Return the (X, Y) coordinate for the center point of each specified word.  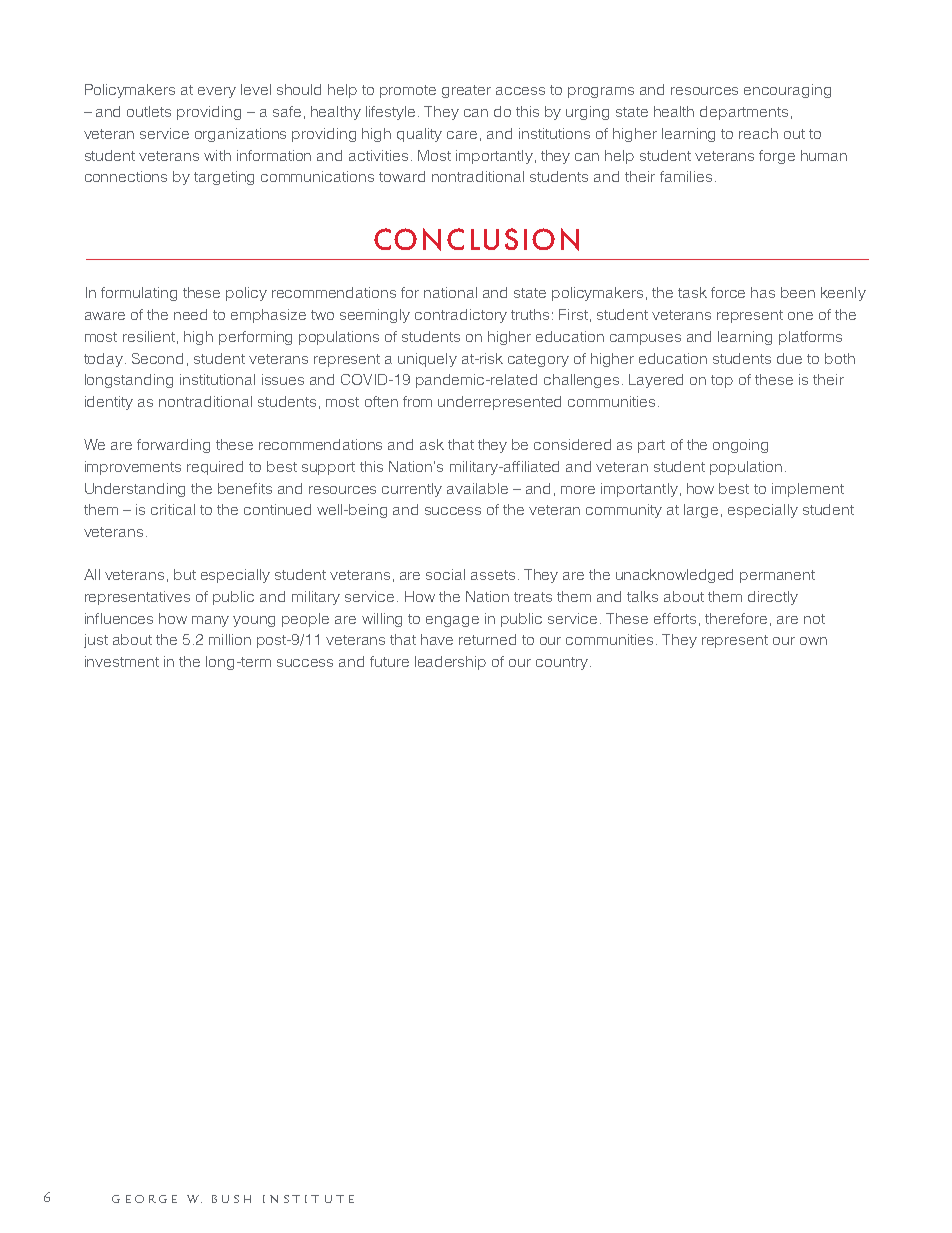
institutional (217, 379)
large (701, 511)
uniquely (427, 360)
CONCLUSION (476, 239)
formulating (139, 294)
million (230, 639)
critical (173, 509)
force (728, 292)
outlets (149, 111)
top (722, 381)
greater (466, 91)
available (477, 488)
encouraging (787, 91)
